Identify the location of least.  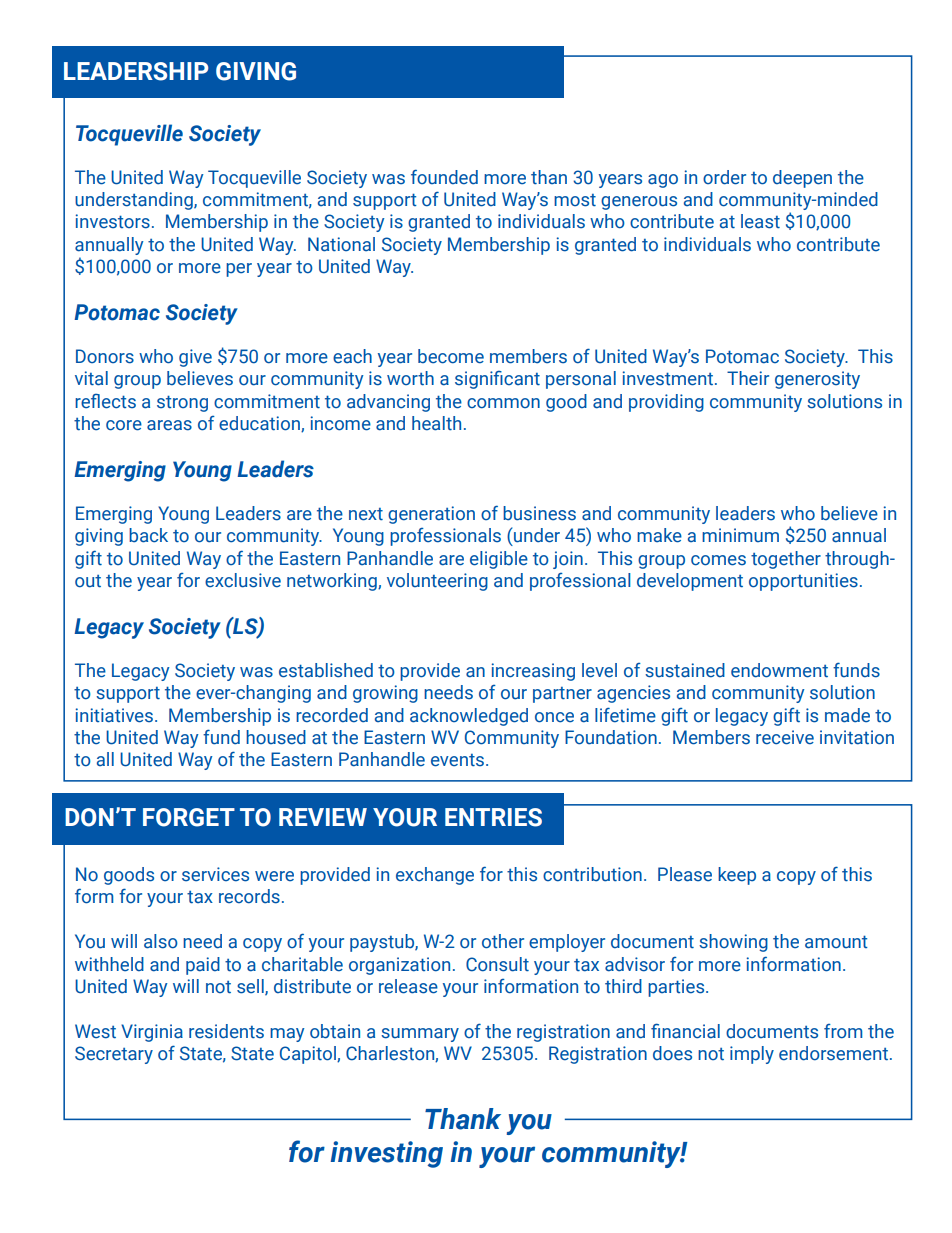
(760, 221).
